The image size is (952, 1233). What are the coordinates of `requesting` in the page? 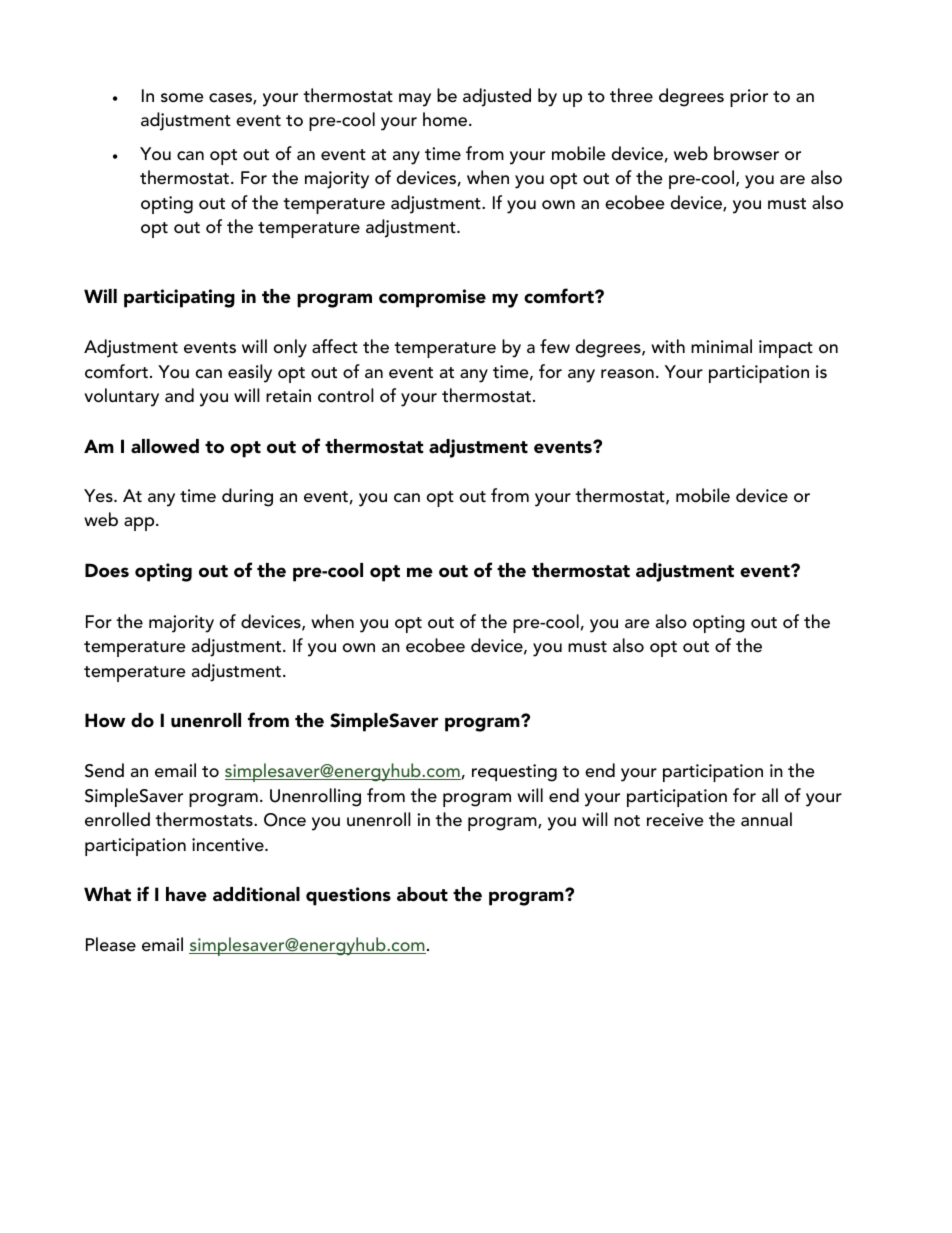 It's located at (514, 773).
